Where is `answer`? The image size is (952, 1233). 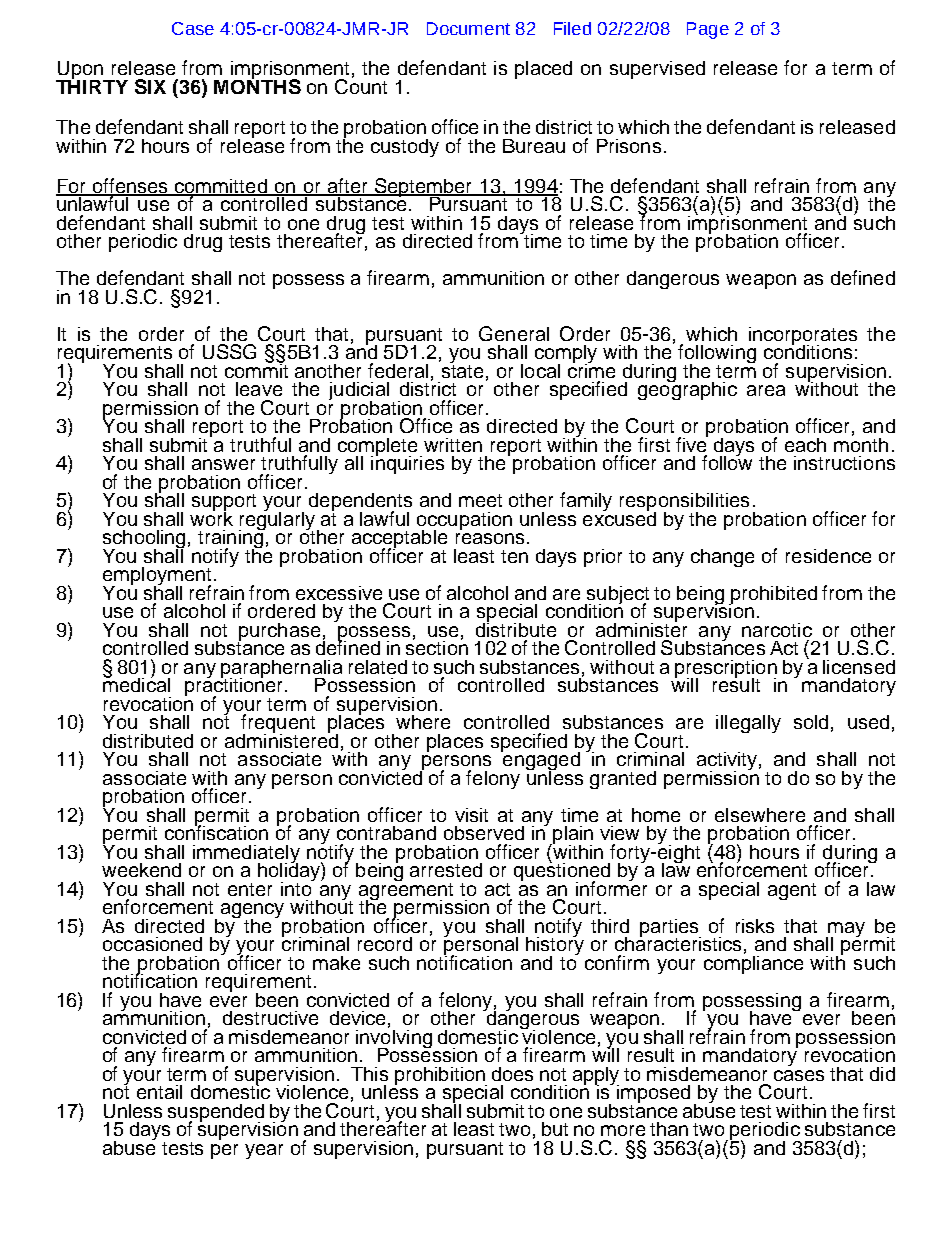
answer is located at coordinates (223, 464).
